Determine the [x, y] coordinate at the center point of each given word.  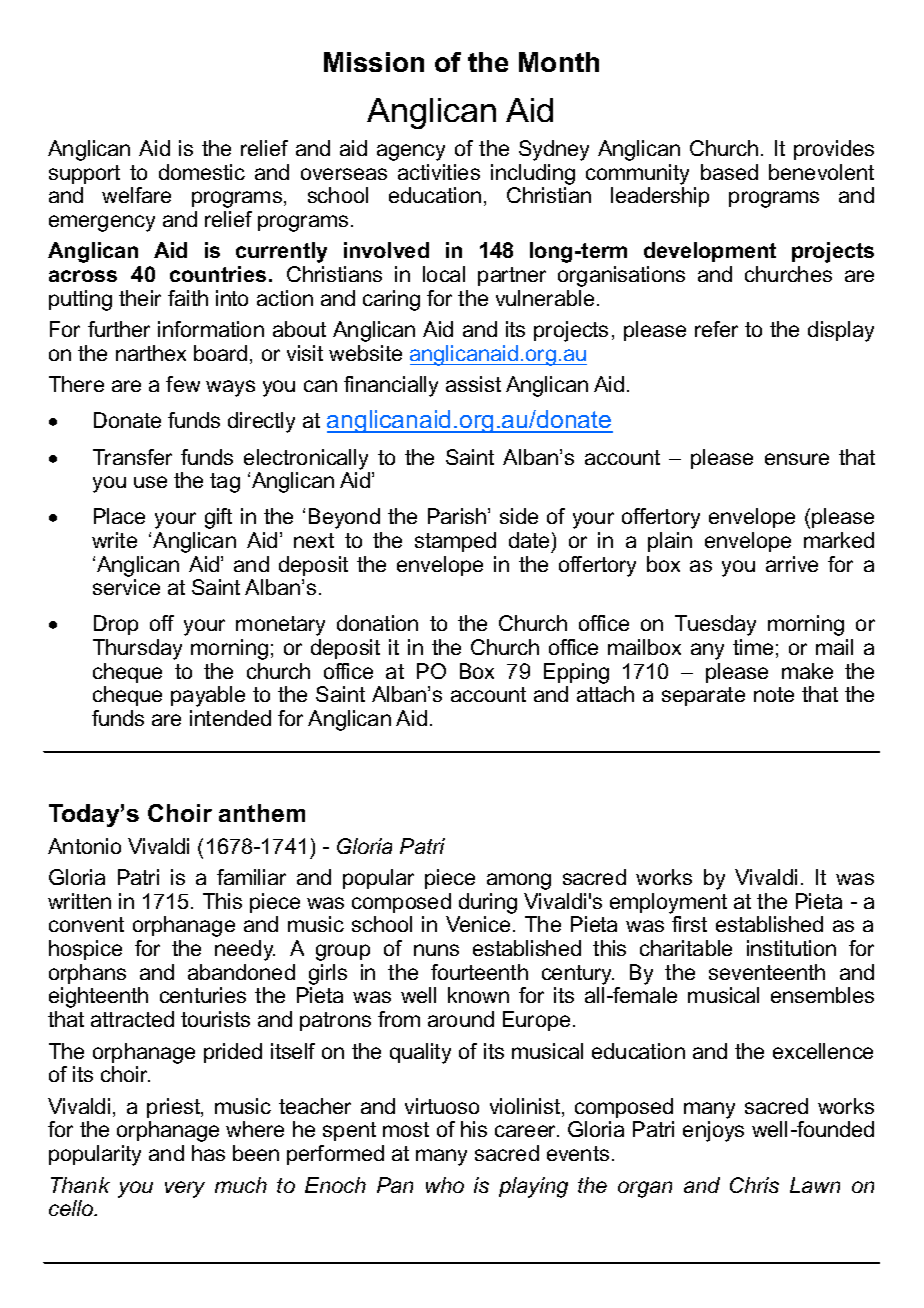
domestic [202, 172]
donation [377, 623]
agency [411, 152]
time [753, 647]
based [729, 172]
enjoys [713, 1131]
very [185, 1189]
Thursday [137, 649]
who [445, 1185]
